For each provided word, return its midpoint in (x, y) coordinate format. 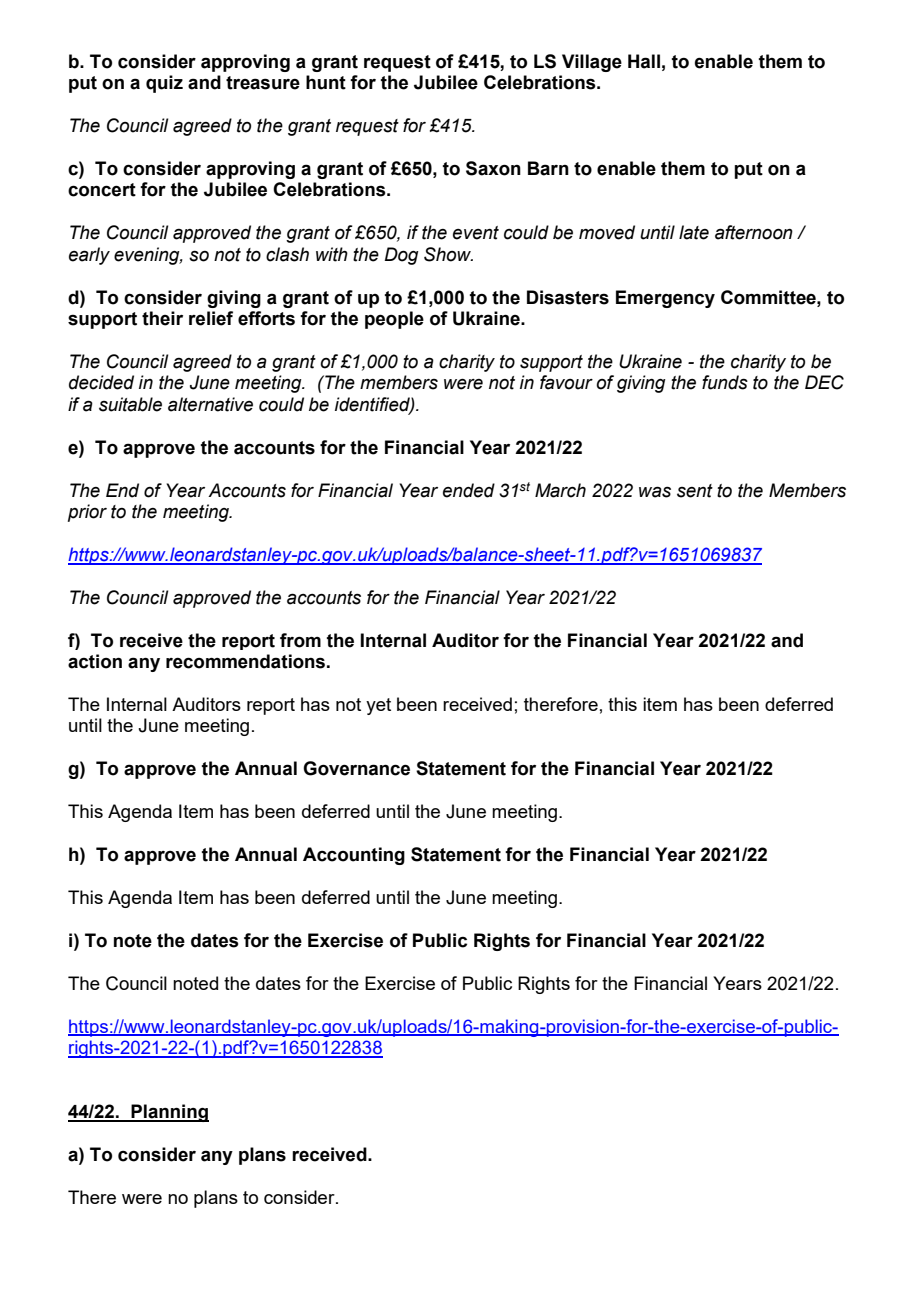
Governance (356, 768)
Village (592, 63)
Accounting (354, 856)
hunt (326, 82)
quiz (164, 84)
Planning (169, 1113)
